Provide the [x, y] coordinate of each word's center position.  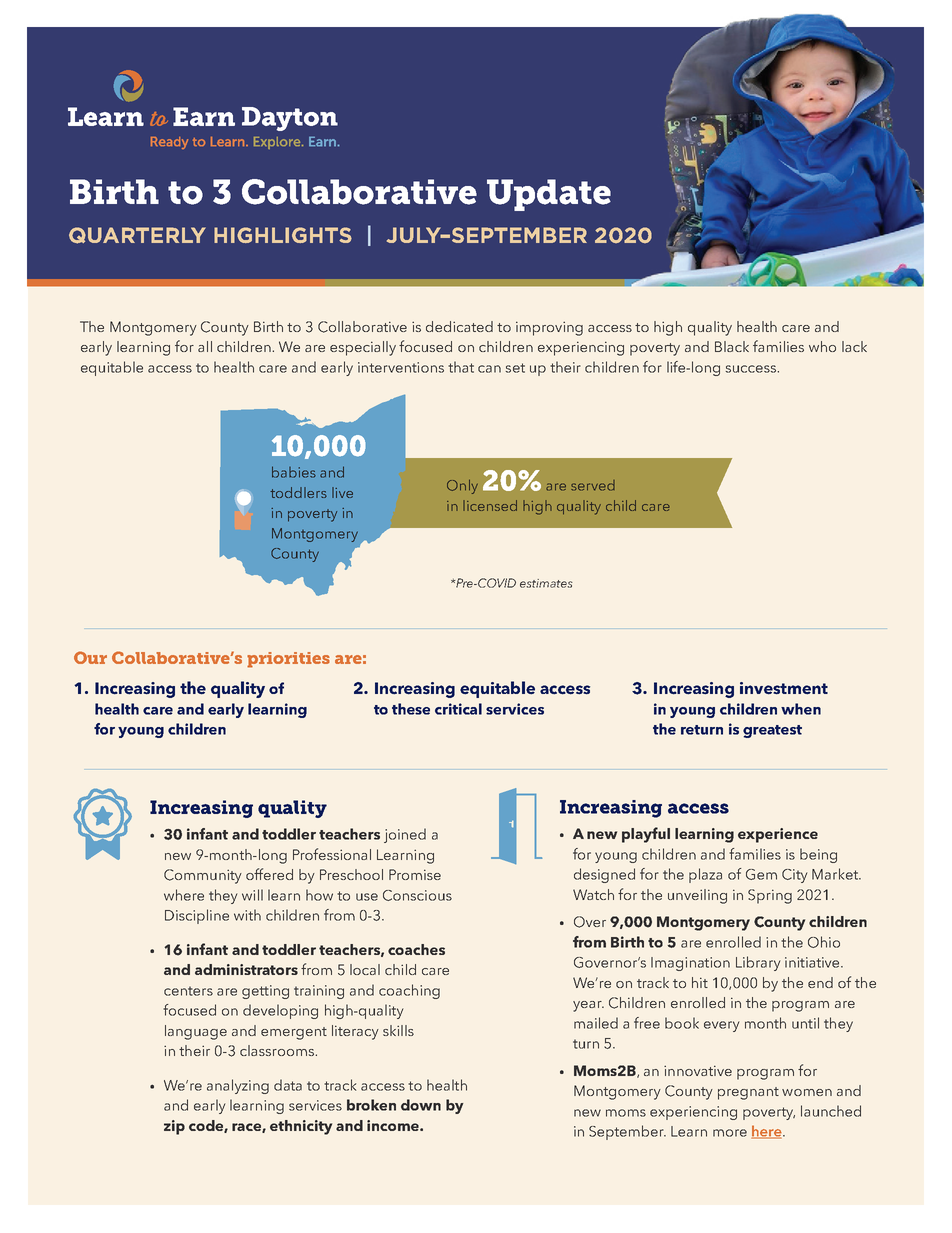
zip [174, 1127]
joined [405, 835]
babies [294, 472]
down [421, 1105]
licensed [490, 505]
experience [778, 835]
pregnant [748, 1093]
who [822, 346]
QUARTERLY [137, 235]
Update [549, 195]
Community [203, 876]
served [593, 485]
